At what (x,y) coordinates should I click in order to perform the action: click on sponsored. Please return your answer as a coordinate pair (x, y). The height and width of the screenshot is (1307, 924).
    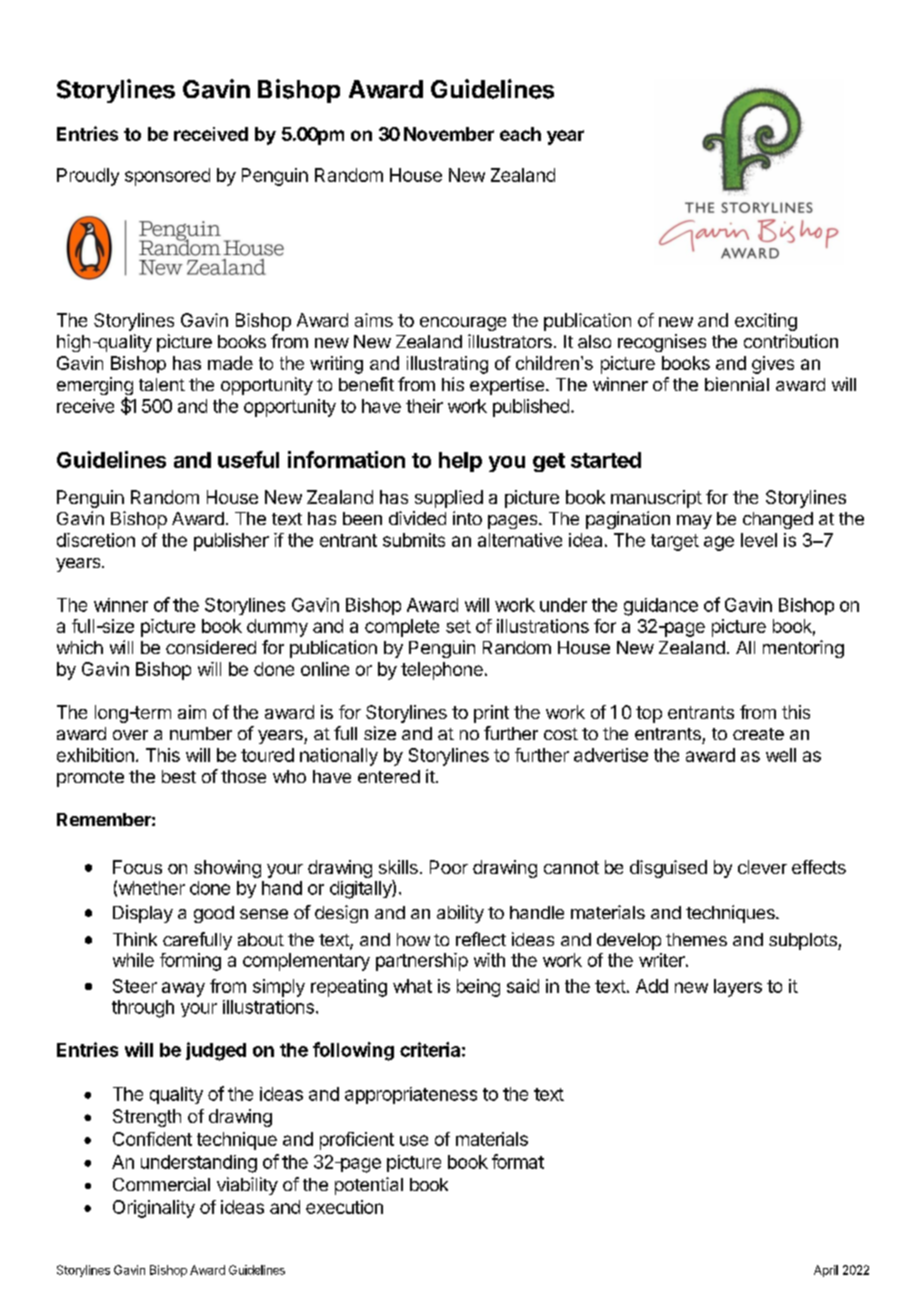
    Looking at the image, I should click on (167, 177).
